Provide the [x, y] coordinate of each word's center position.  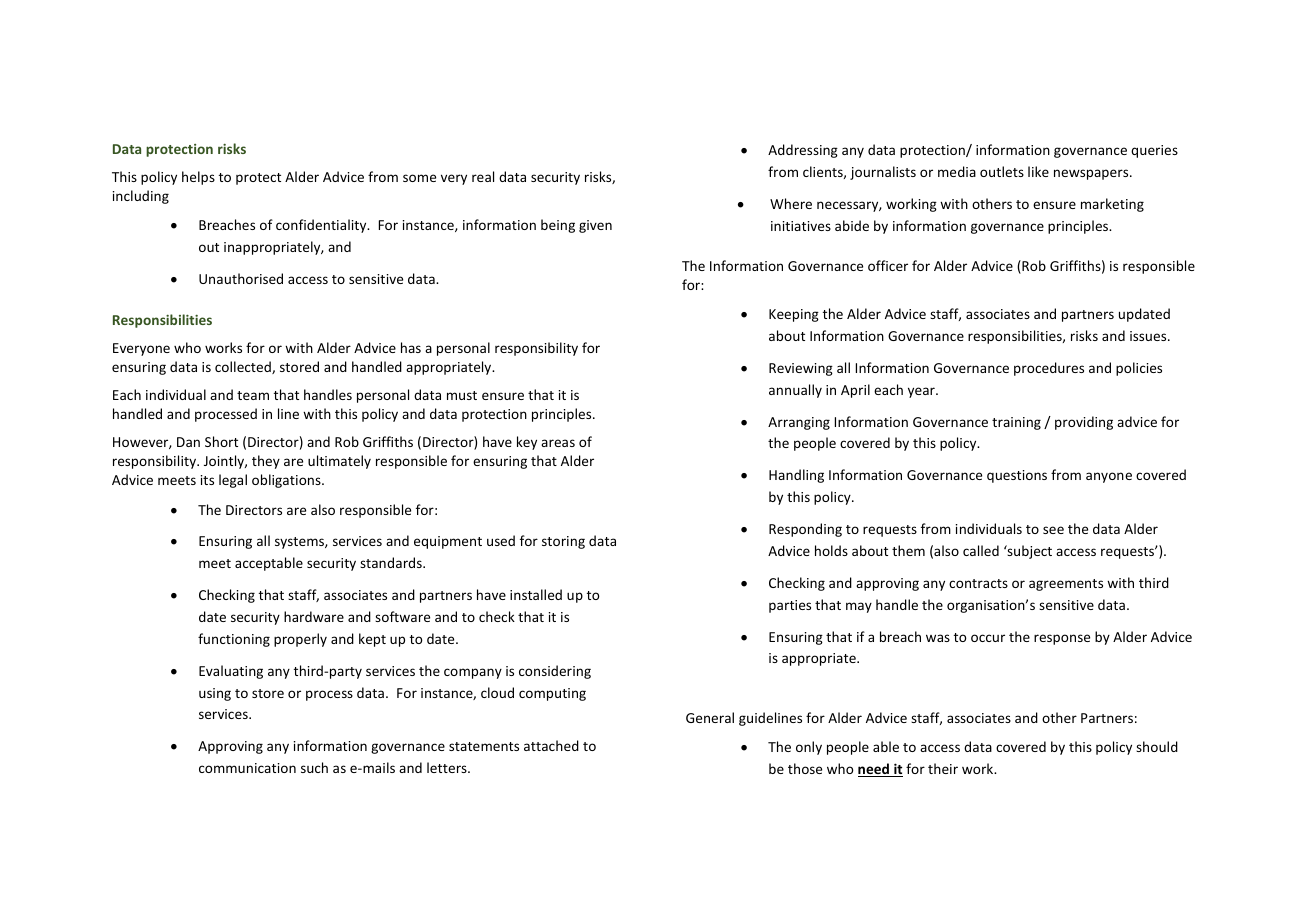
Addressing [803, 151]
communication [247, 768]
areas [558, 443]
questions [1017, 476]
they [266, 462]
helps [198, 178]
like [1038, 171]
